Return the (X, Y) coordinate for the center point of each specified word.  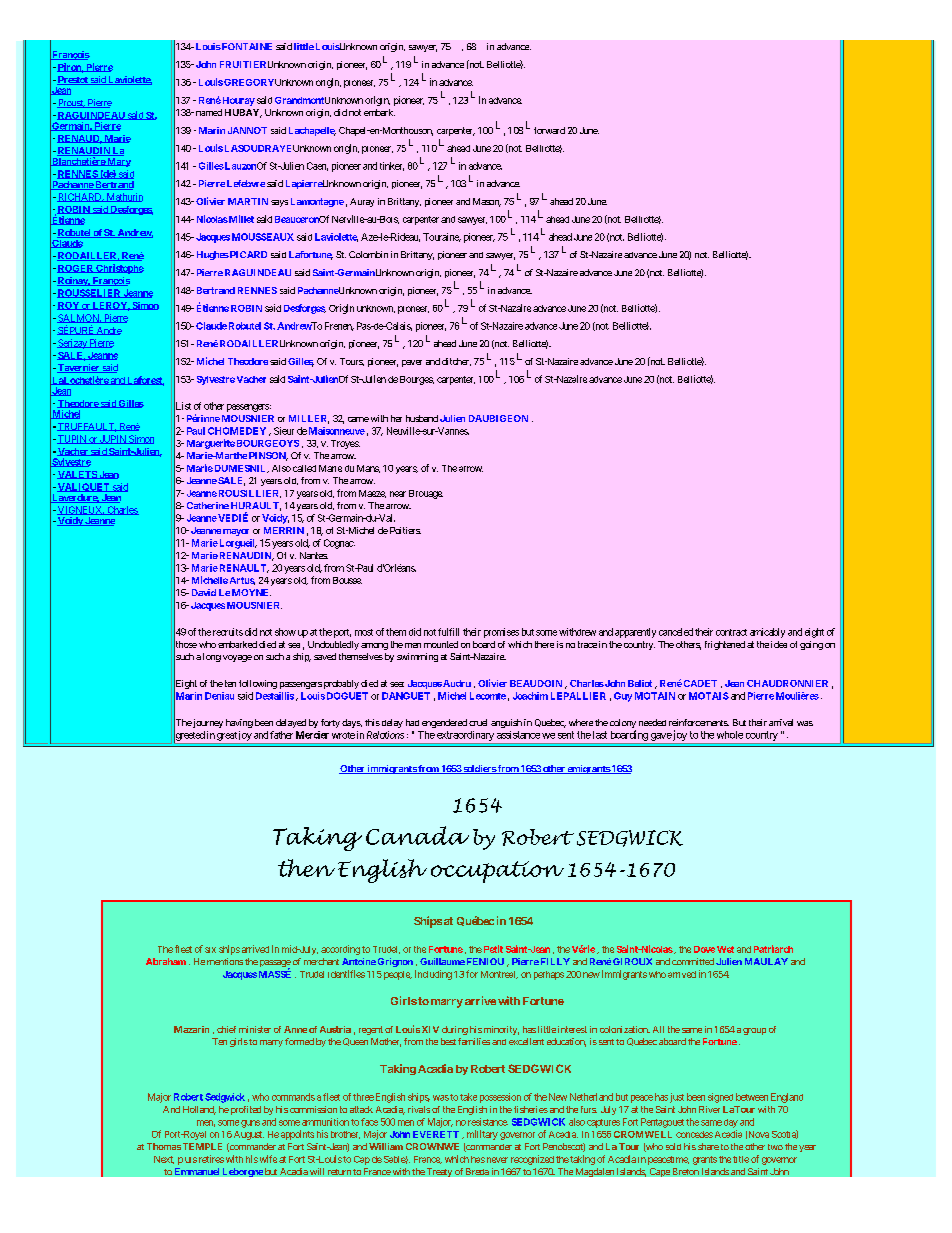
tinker (392, 166)
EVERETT (436, 1134)
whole (730, 735)
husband (422, 418)
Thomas (164, 1146)
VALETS (77, 475)
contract (731, 632)
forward (549, 130)
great (227, 736)
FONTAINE (246, 46)
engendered (444, 723)
